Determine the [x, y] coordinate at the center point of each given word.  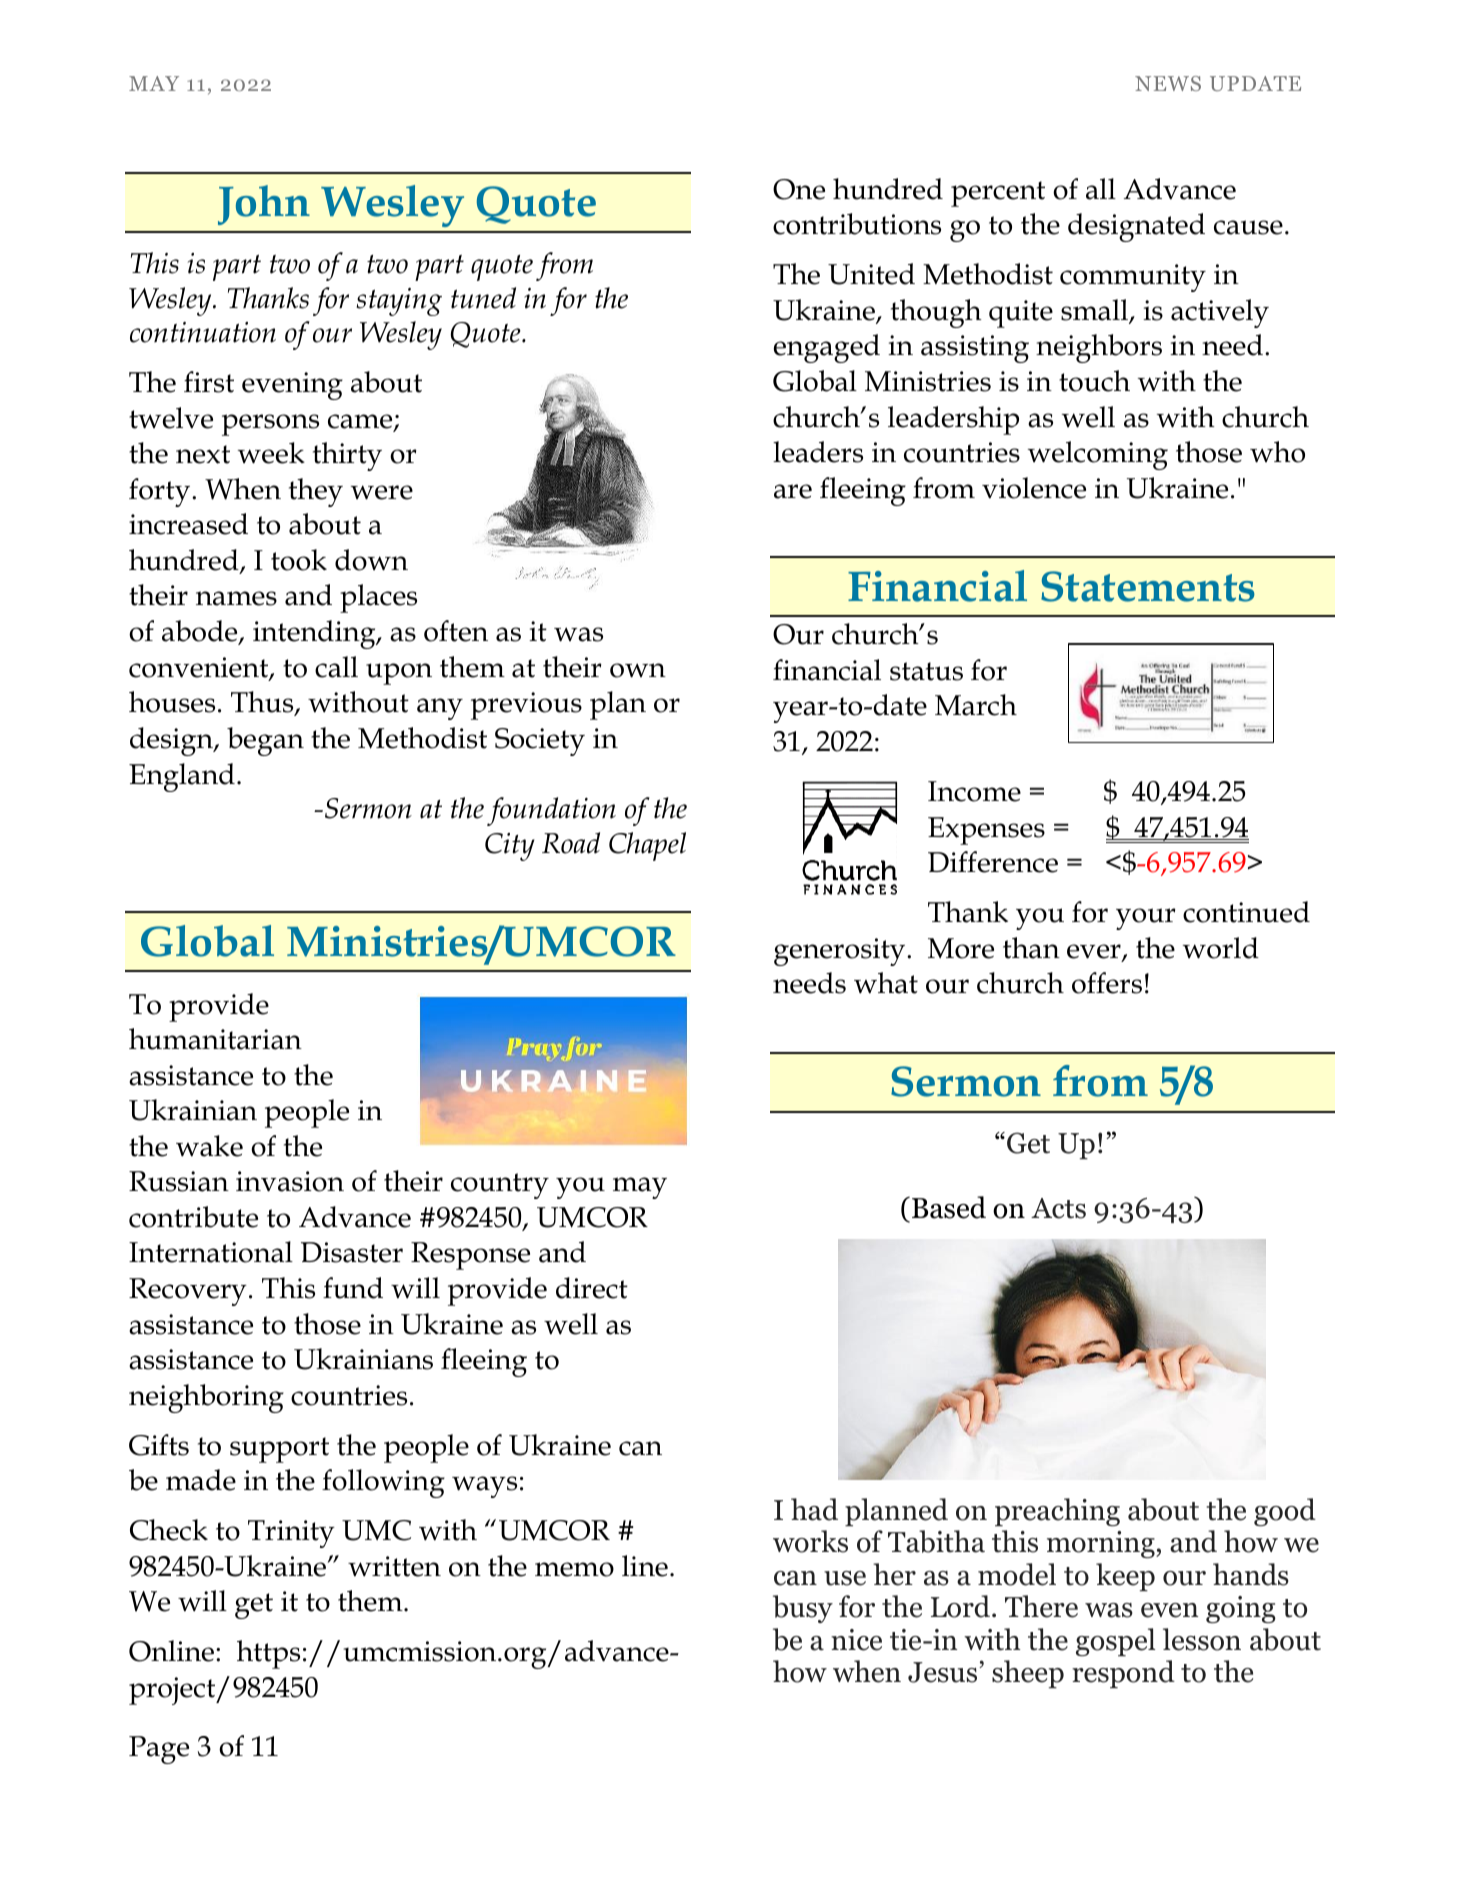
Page [159, 1750]
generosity [841, 952]
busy [803, 1609]
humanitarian [215, 1039]
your [1146, 919]
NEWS [1168, 83]
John [264, 205]
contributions [857, 224]
